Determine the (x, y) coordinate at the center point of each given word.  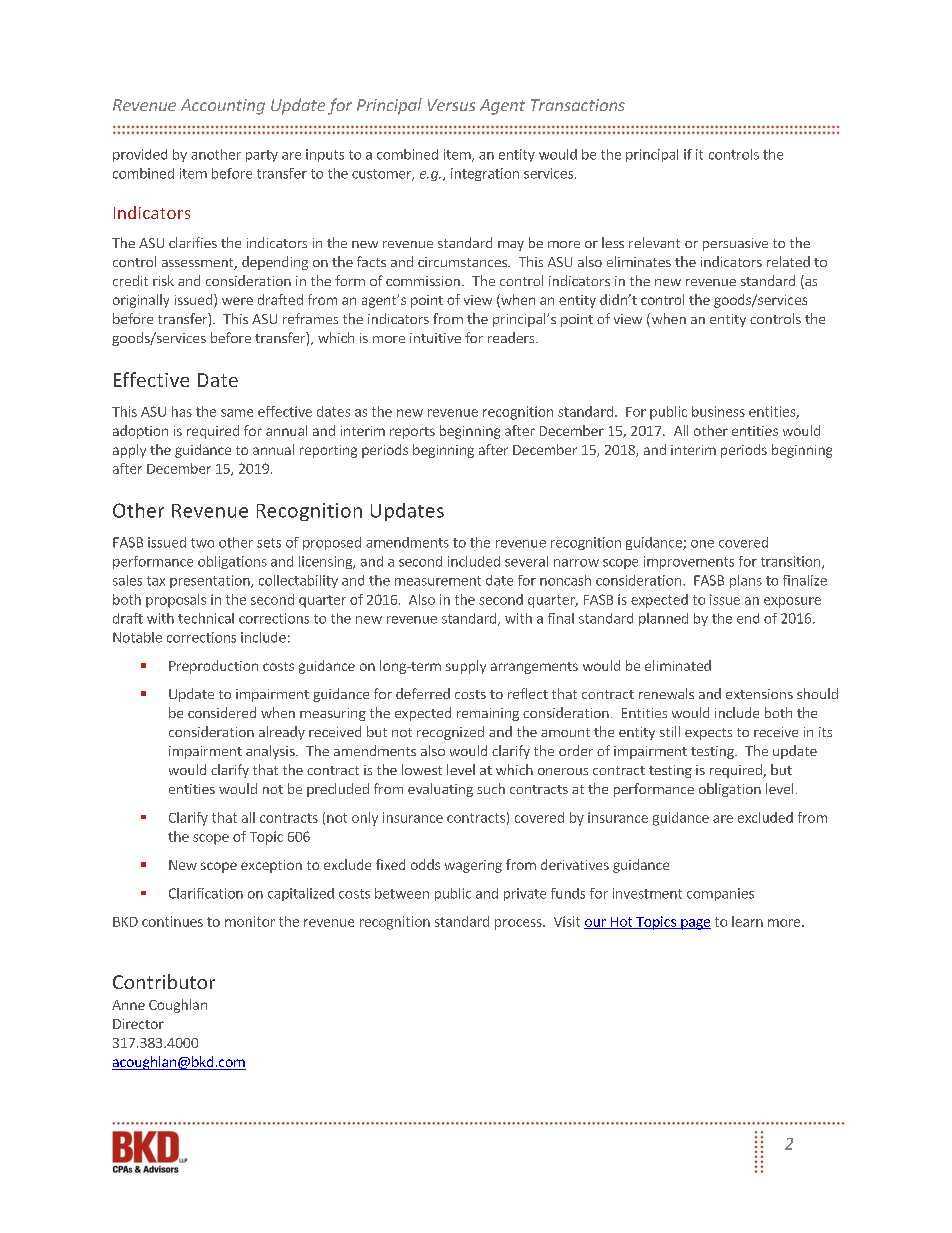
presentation (211, 581)
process (519, 924)
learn (747, 921)
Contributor (164, 981)
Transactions (578, 105)
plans (746, 581)
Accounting (223, 107)
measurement (438, 581)
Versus (451, 105)
